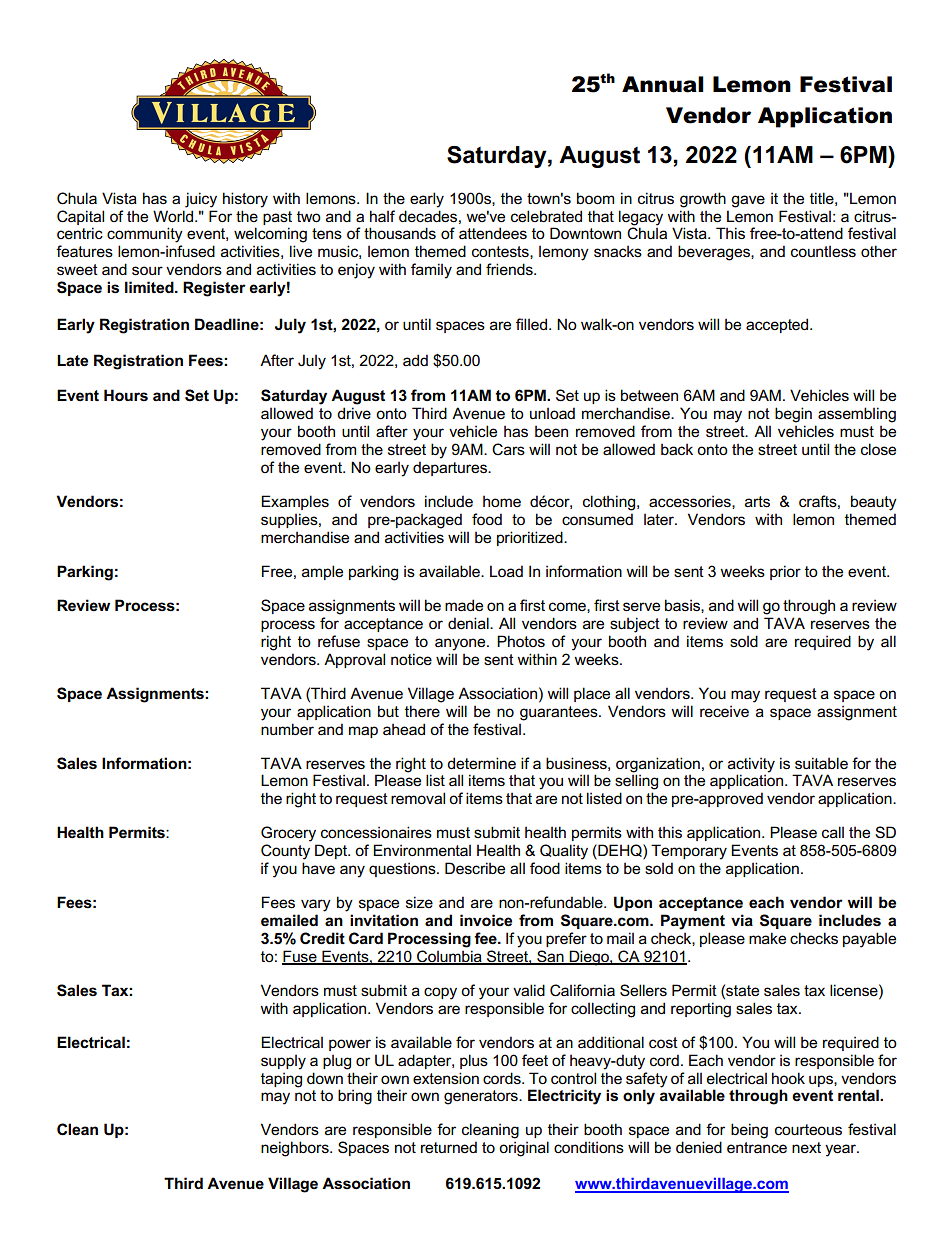 The width and height of the screenshot is (952, 1233). What do you see at coordinates (285, 852) in the screenshot?
I see `County` at bounding box center [285, 852].
